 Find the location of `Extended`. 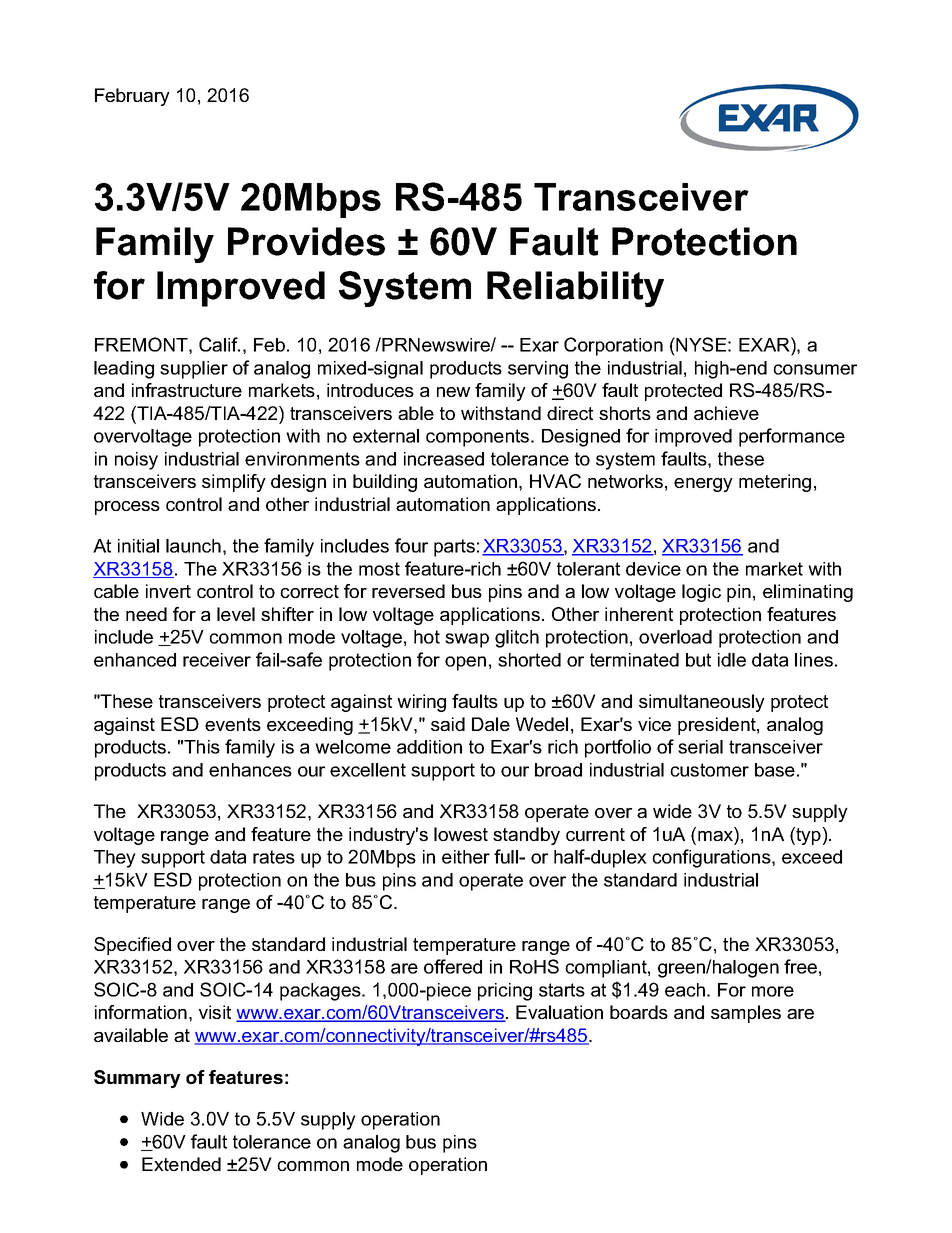

Extended is located at coordinates (181, 1164).
